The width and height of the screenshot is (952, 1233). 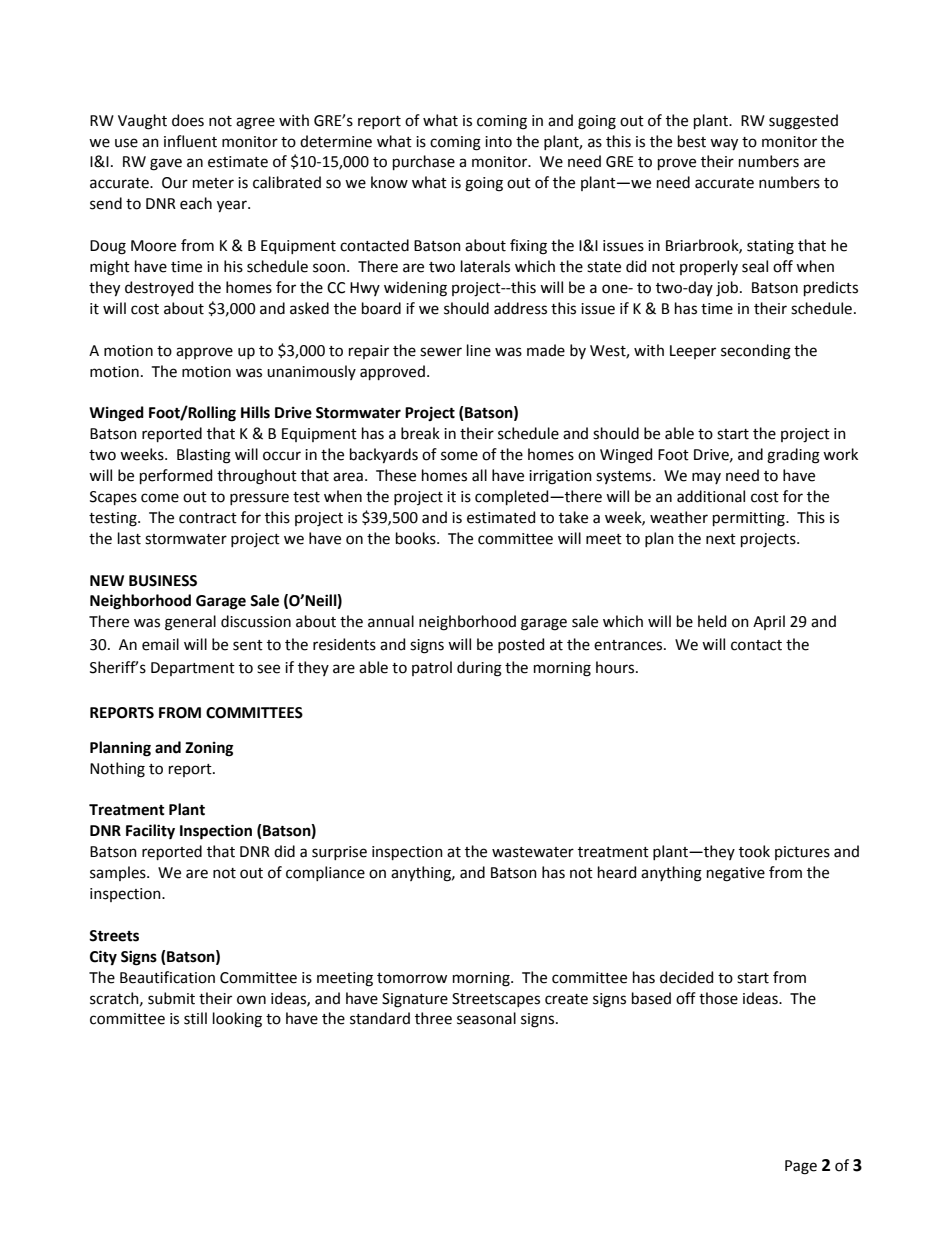 I want to click on seconding, so click(x=756, y=352).
